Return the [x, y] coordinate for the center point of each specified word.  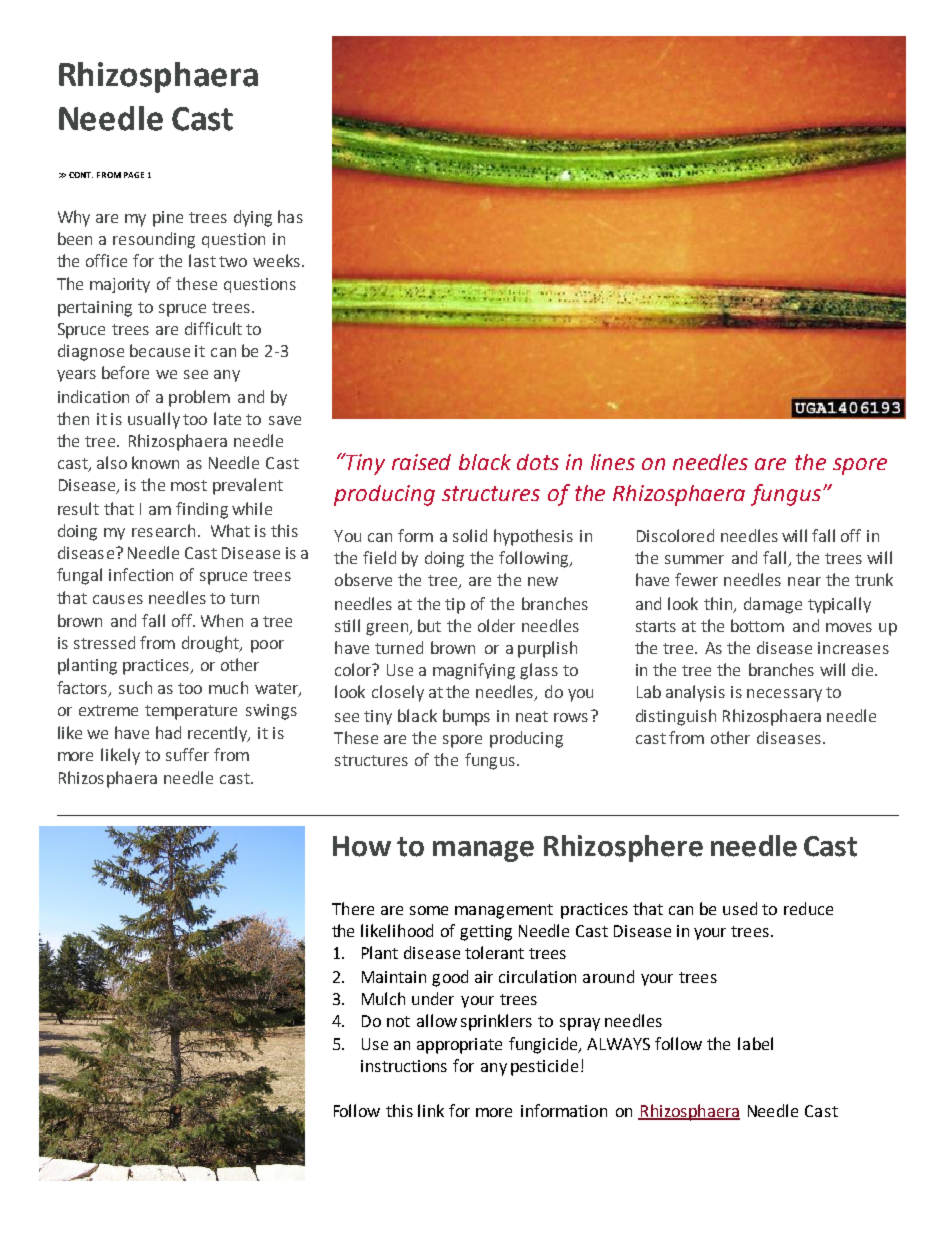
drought [212, 644]
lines [613, 462]
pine [168, 219]
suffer [187, 754]
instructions [404, 1066]
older [496, 625]
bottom [757, 625]
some [429, 910]
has [290, 216]
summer [694, 559]
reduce [808, 908]
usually [154, 420]
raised [421, 462]
